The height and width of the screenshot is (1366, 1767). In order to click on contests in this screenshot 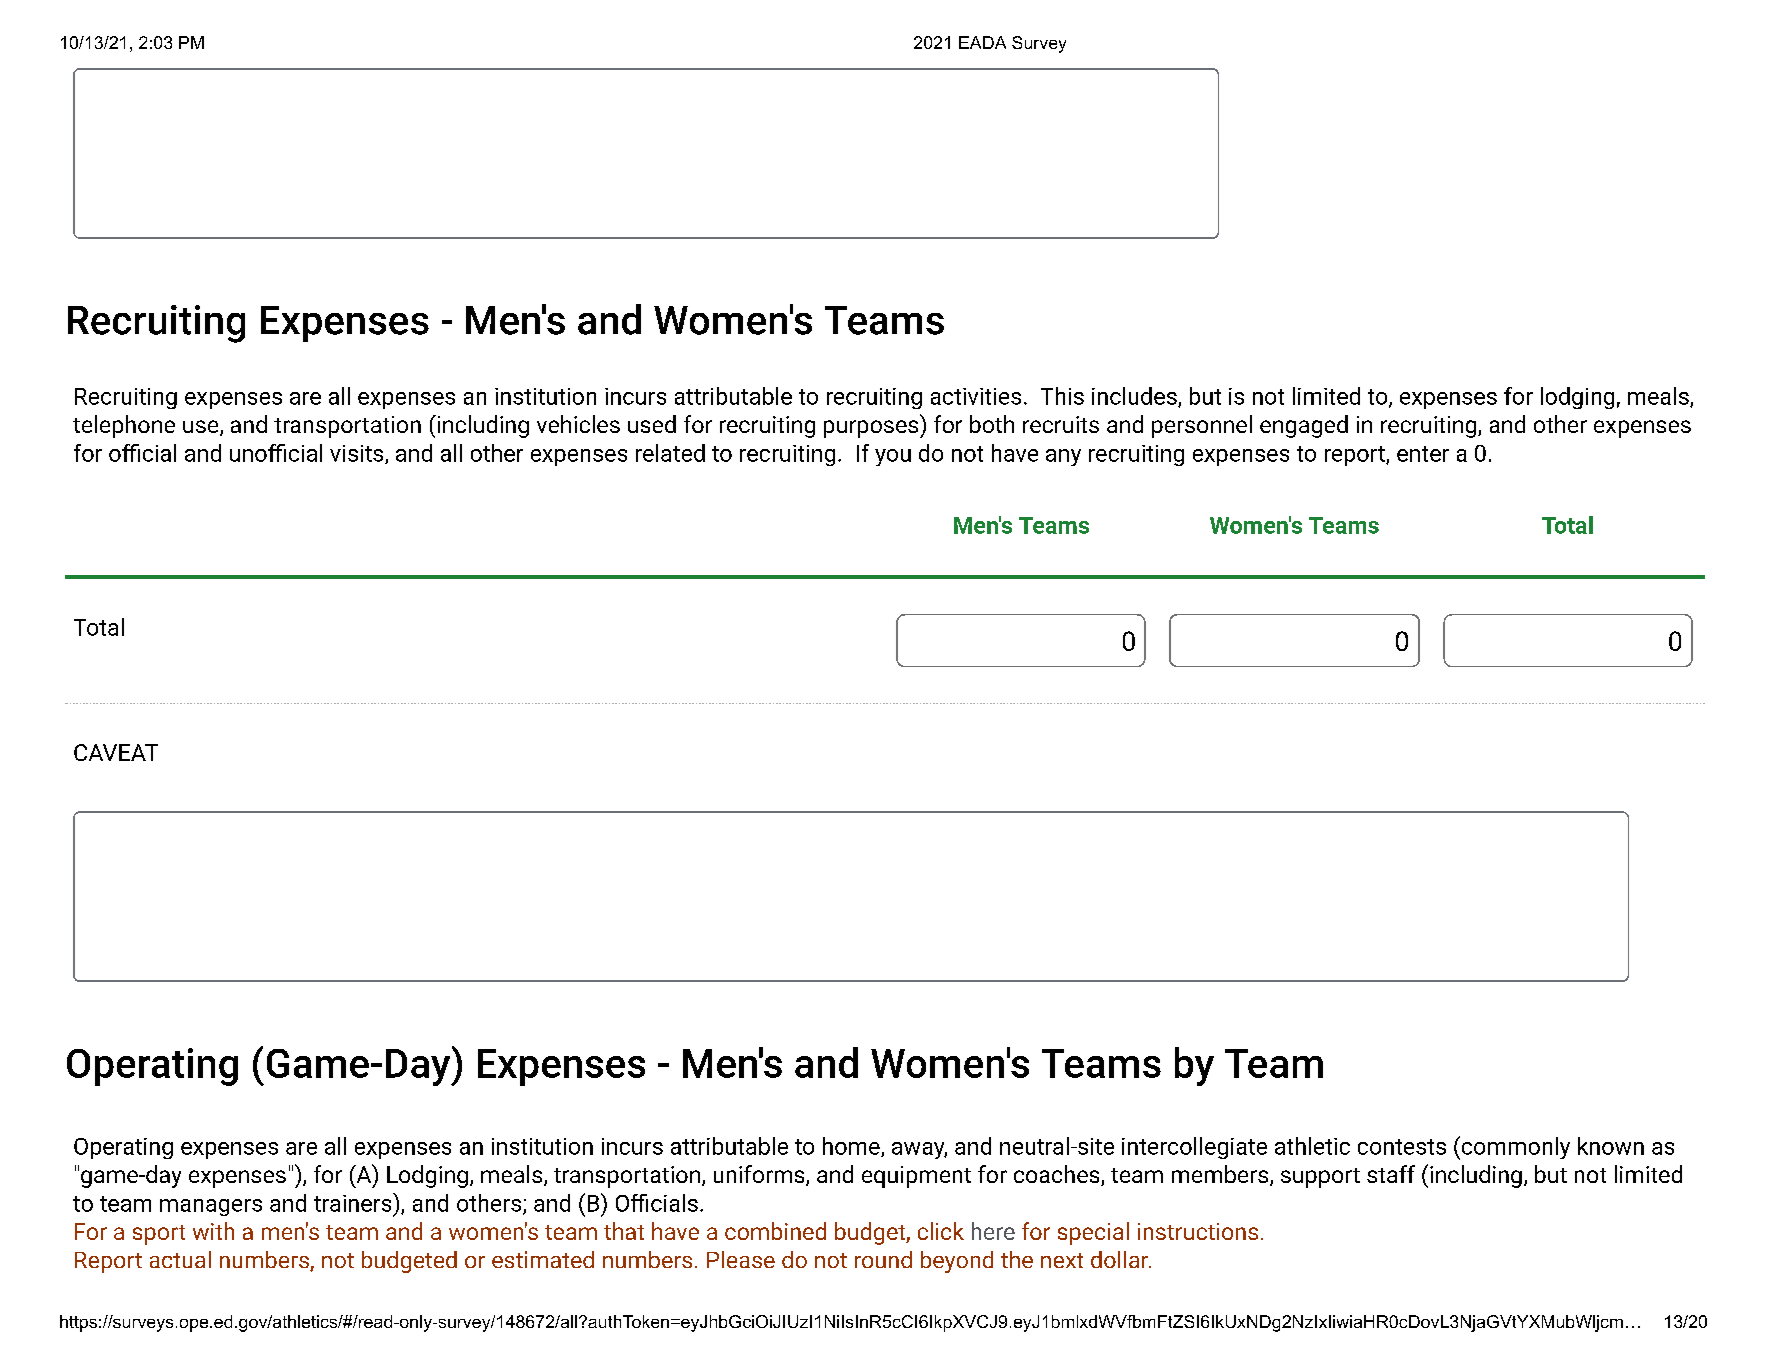, I will do `click(1402, 1147)`.
